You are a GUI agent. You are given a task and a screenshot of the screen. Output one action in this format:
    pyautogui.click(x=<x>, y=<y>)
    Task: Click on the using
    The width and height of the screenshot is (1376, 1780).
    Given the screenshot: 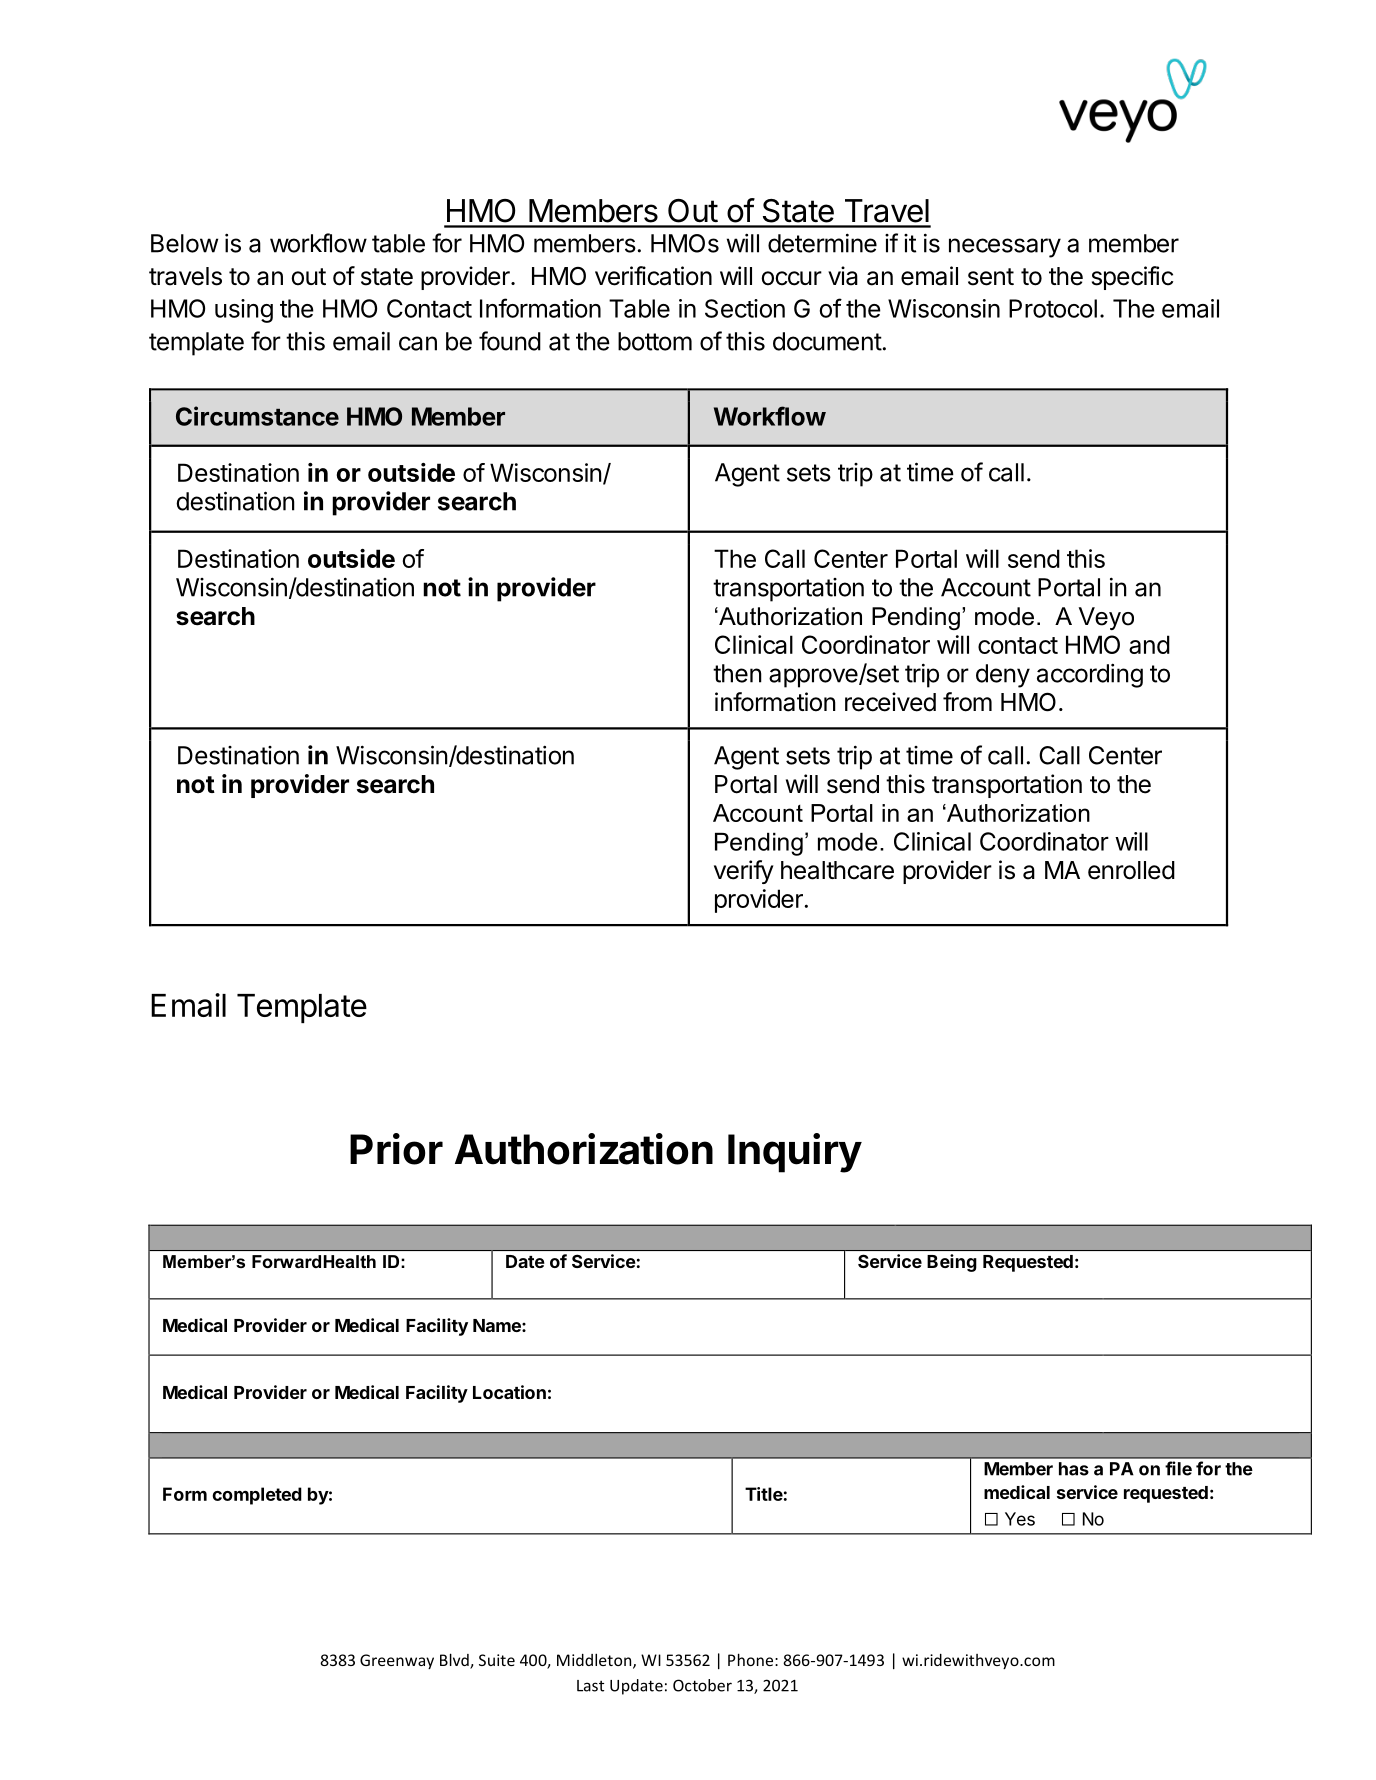 What is the action you would take?
    pyautogui.click(x=244, y=311)
